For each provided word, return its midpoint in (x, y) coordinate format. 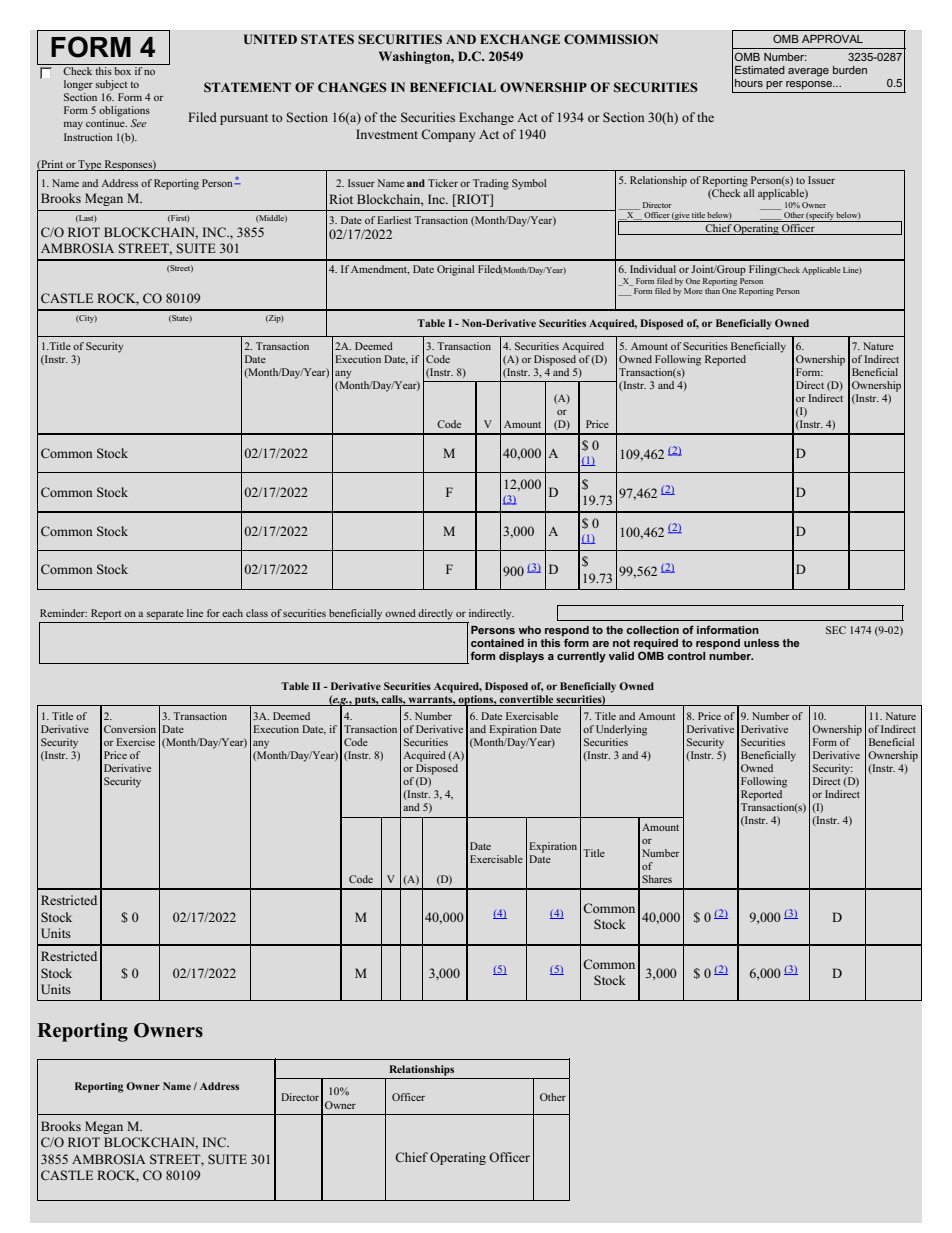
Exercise (135, 742)
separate (165, 615)
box (123, 69)
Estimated (760, 70)
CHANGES (352, 87)
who (529, 630)
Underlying (621, 730)
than (712, 291)
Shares (657, 879)
